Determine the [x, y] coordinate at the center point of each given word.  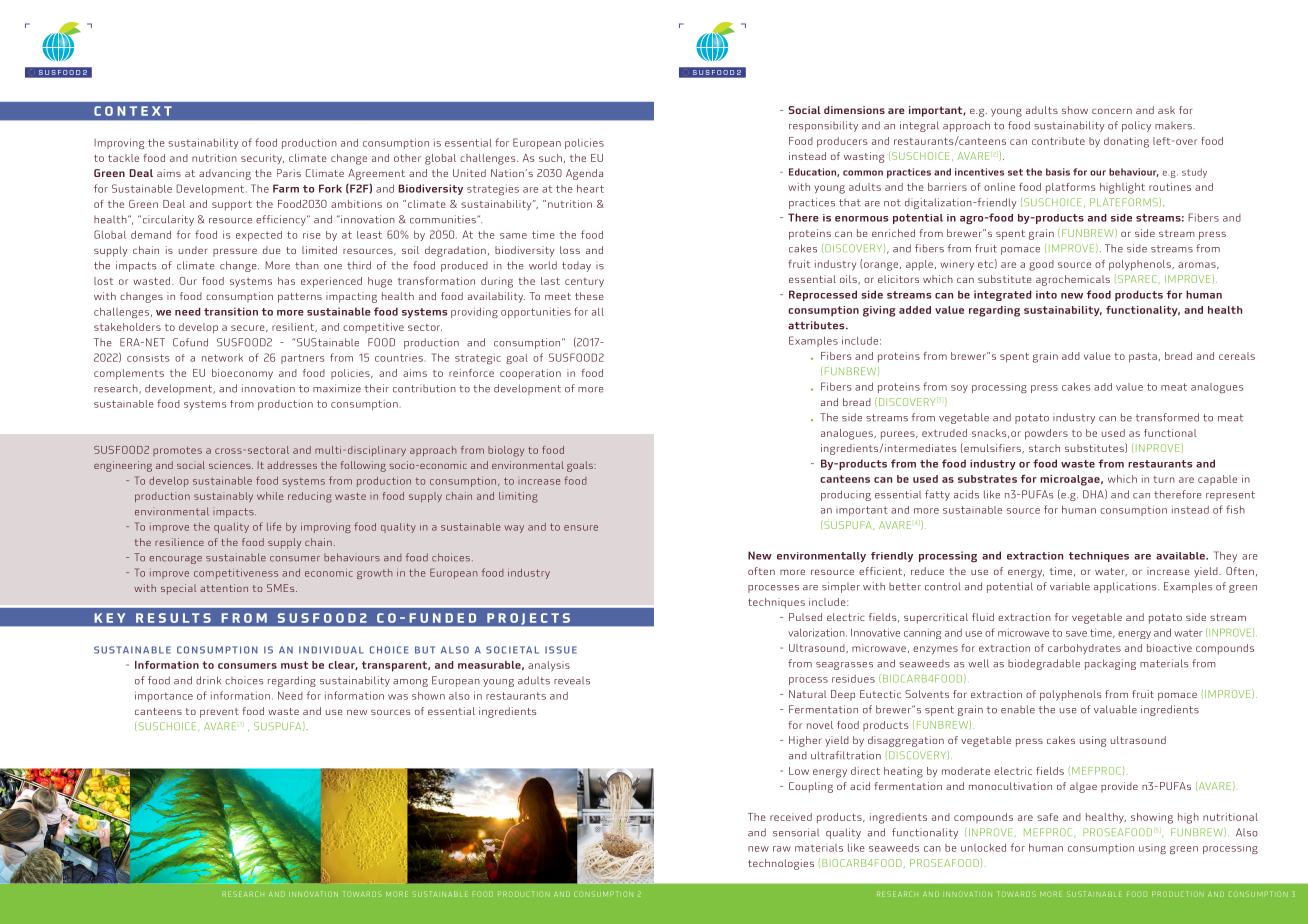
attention [224, 588]
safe [1047, 817]
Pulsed [805, 617]
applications [1126, 587]
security [262, 159]
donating [1126, 142]
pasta [1143, 357]
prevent [219, 713]
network [222, 358]
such [550, 158]
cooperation [530, 374]
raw [782, 849]
